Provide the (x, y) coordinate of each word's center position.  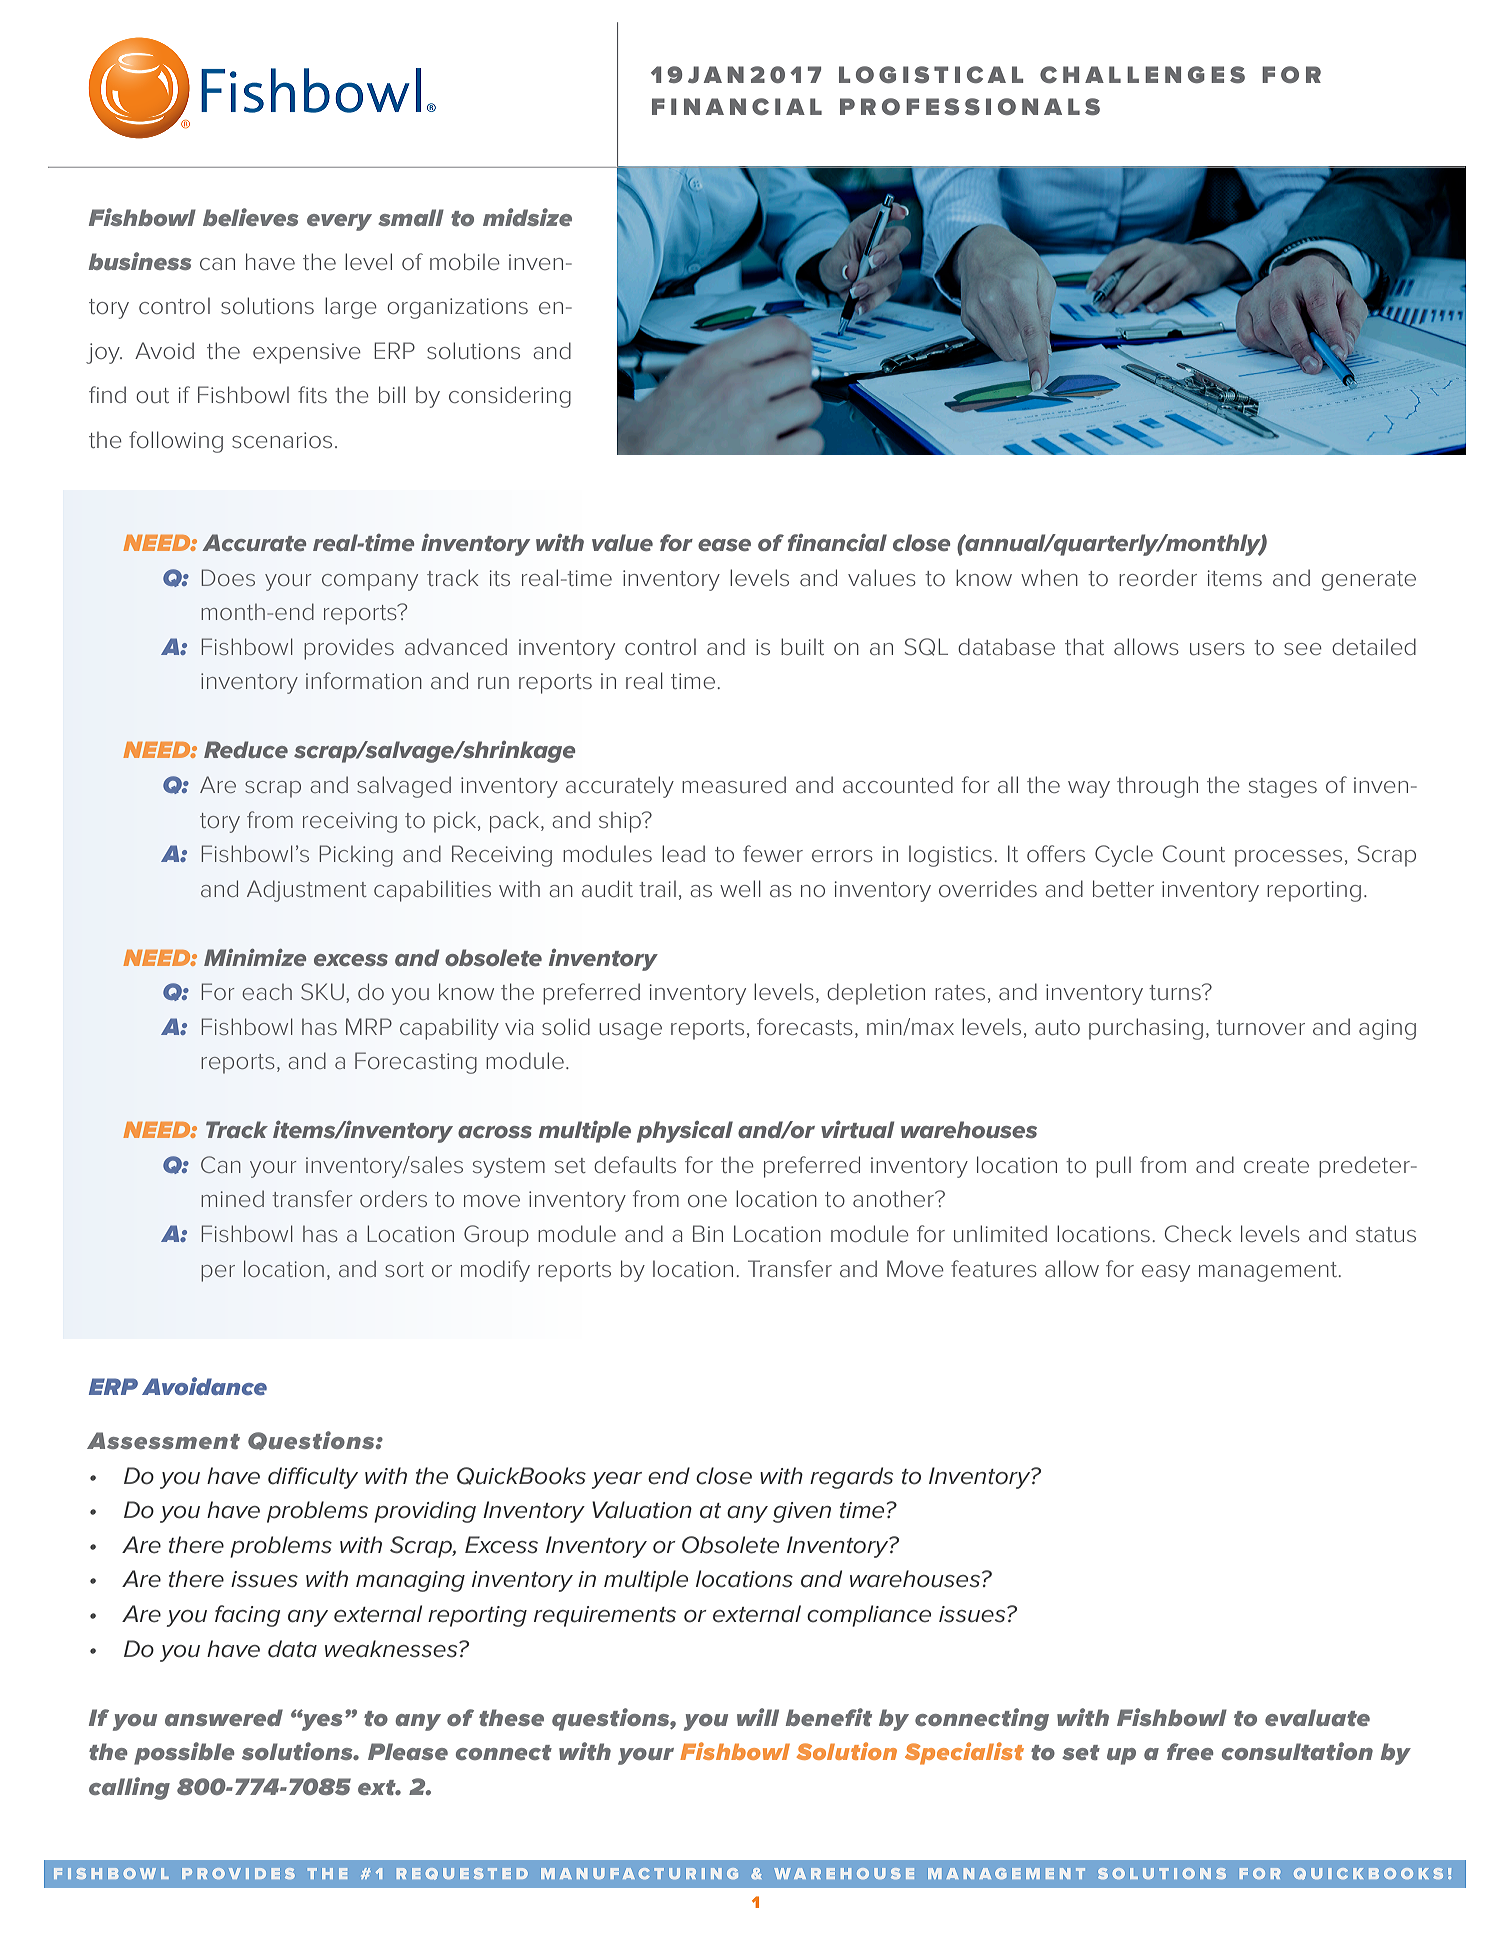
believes (250, 217)
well (740, 888)
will (758, 1717)
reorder (1158, 577)
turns (1176, 992)
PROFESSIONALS (970, 106)
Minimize (255, 957)
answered (224, 1717)
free (1190, 1751)
